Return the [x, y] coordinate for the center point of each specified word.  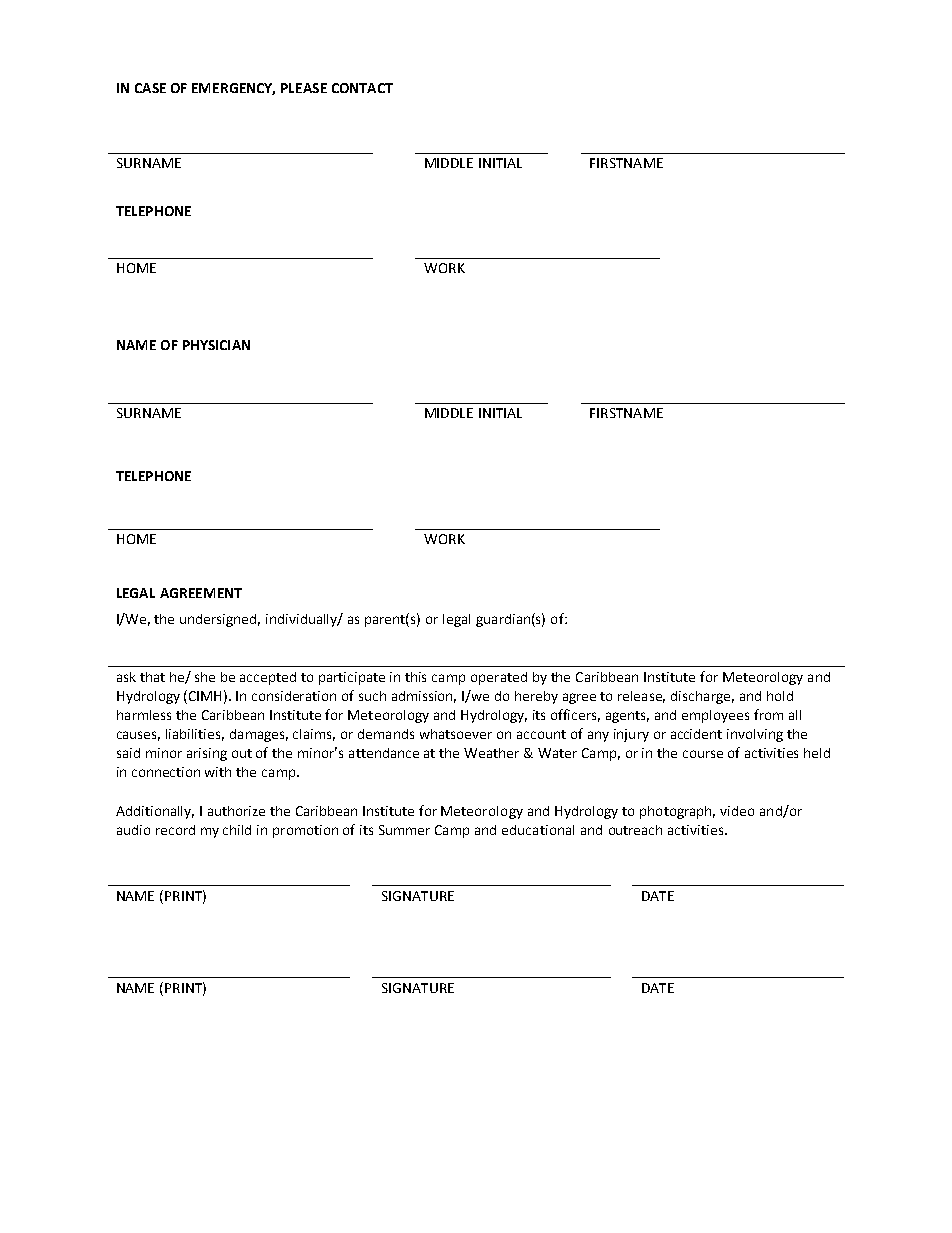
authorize [236, 811]
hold [780, 696]
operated [499, 678]
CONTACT [362, 88]
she [205, 677]
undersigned [220, 620]
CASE [150, 88]
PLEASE [304, 88]
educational [538, 830]
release [641, 697]
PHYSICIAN [216, 345]
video [737, 811]
